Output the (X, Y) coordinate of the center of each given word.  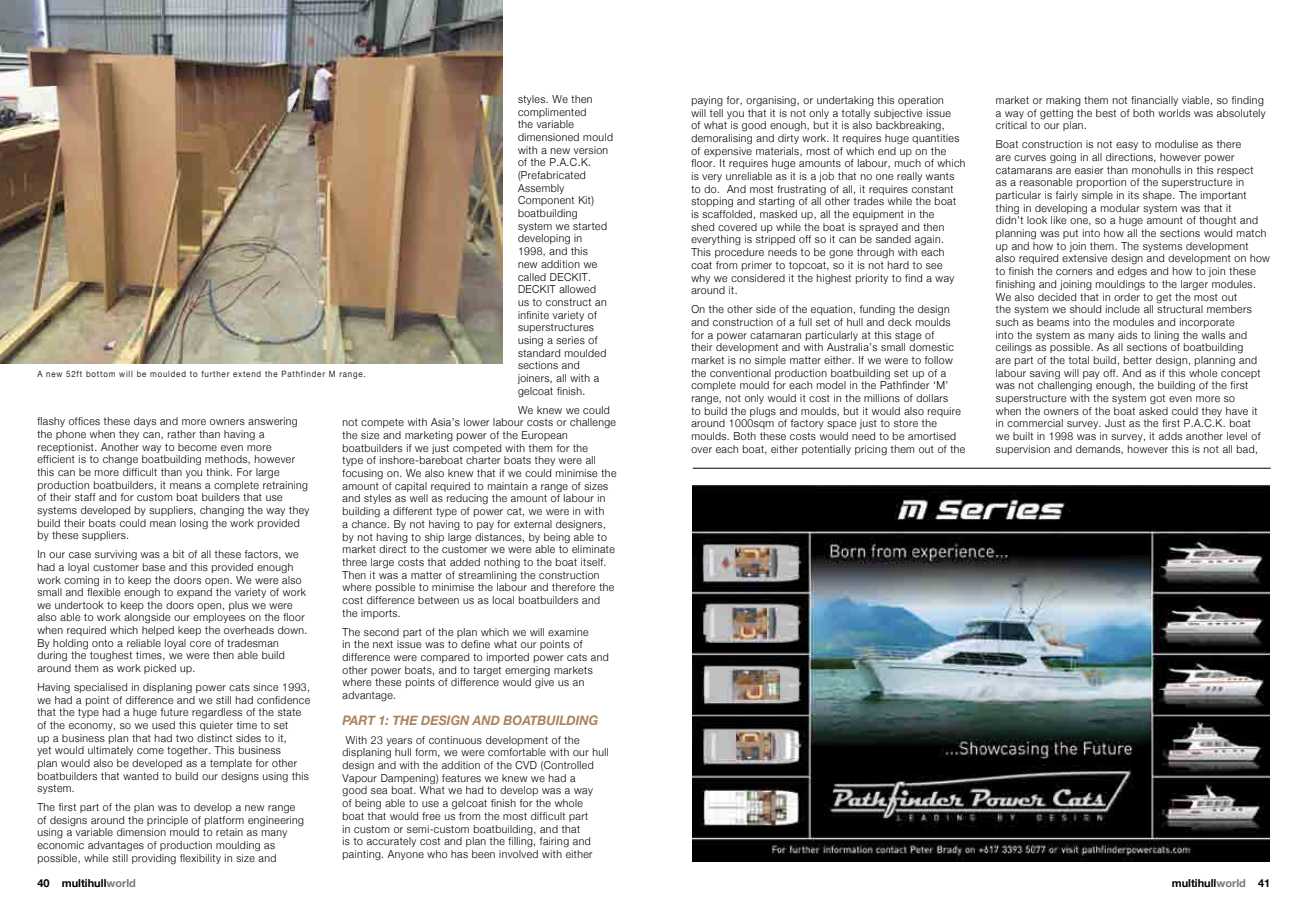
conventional (740, 373)
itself (593, 562)
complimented (552, 113)
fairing (554, 842)
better (1138, 360)
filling (521, 841)
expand (194, 593)
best (1106, 113)
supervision (1023, 450)
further (215, 374)
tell (716, 111)
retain (229, 832)
